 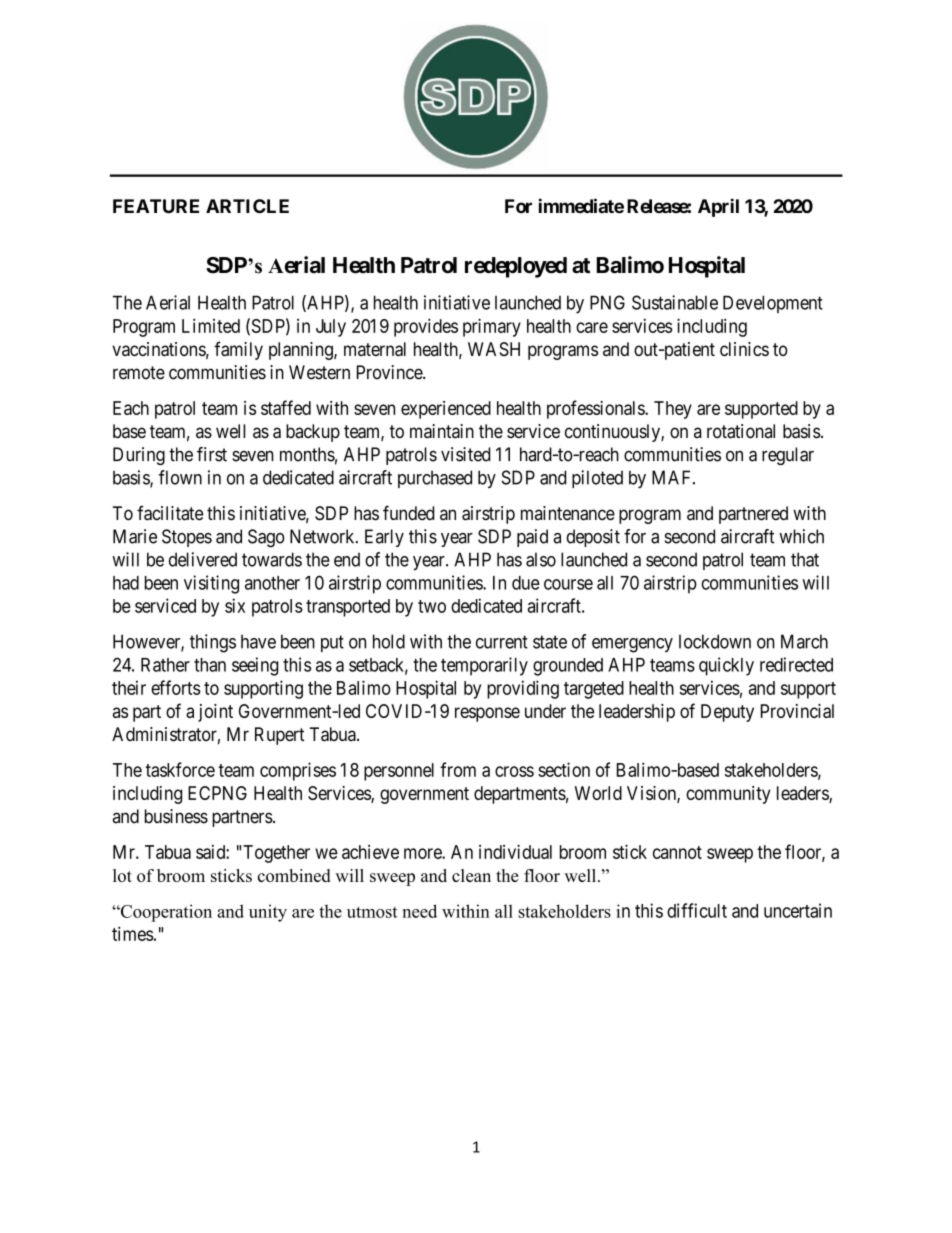 I want to click on ARTICLE, so click(x=247, y=206).
